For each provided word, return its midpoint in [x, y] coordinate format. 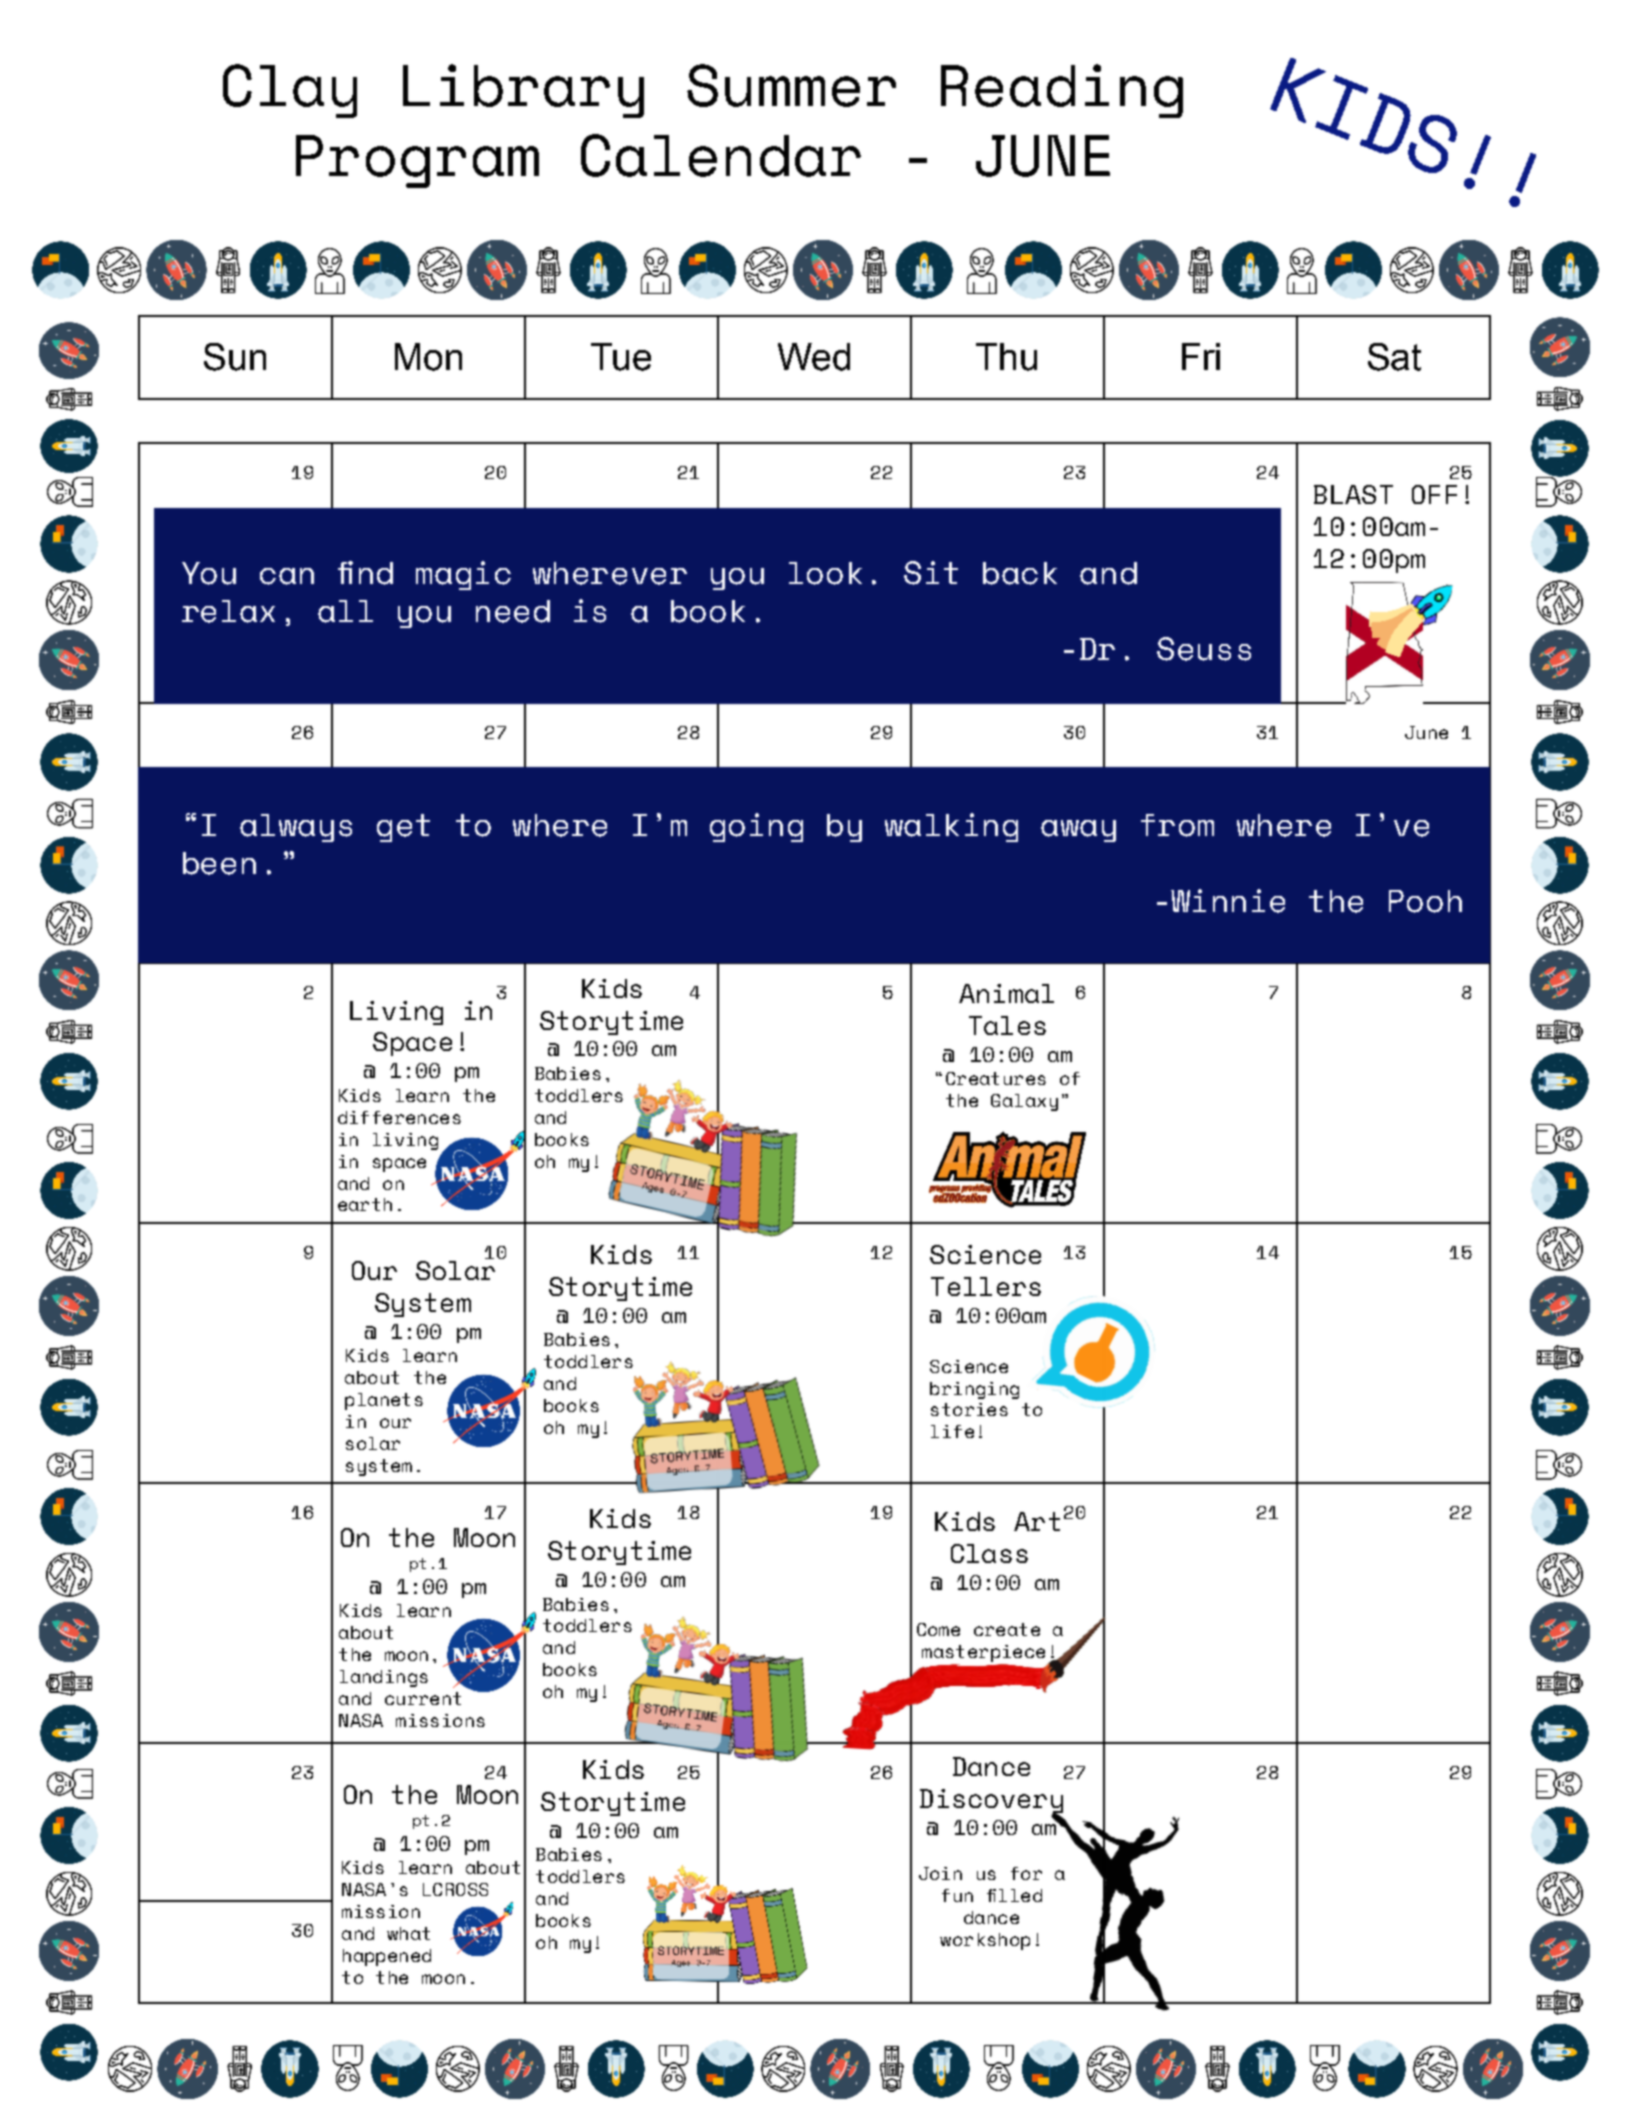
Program [417, 161]
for [1026, 1873]
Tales [1007, 1025]
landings [384, 1678]
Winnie [1228, 901]
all [345, 611]
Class [989, 1553]
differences [399, 1117]
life [952, 1431]
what [408, 1933]
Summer [791, 85]
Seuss [1204, 649]
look [825, 573]
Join [940, 1873]
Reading [1062, 91]
